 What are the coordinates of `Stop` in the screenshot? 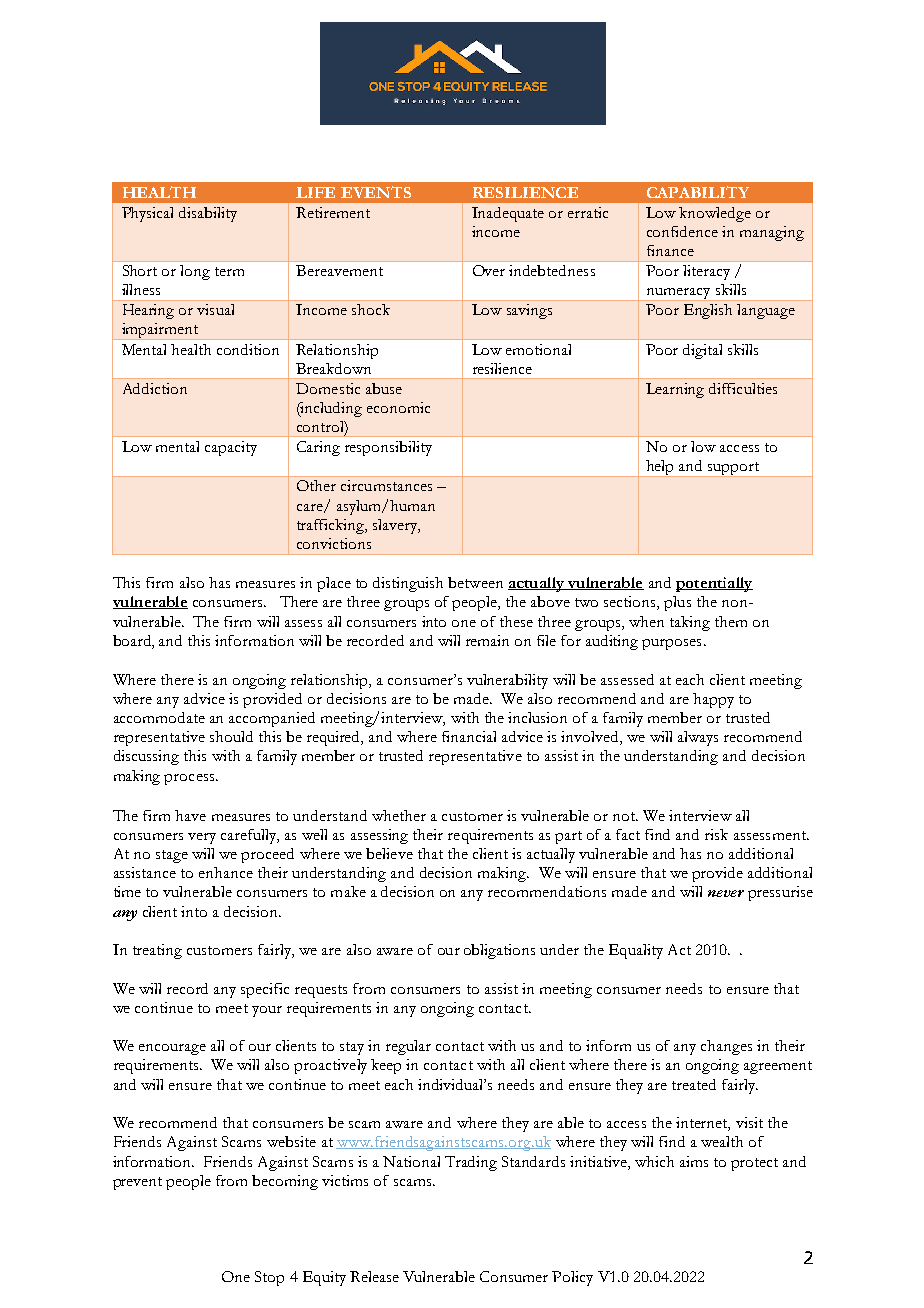 It's located at (269, 1278).
